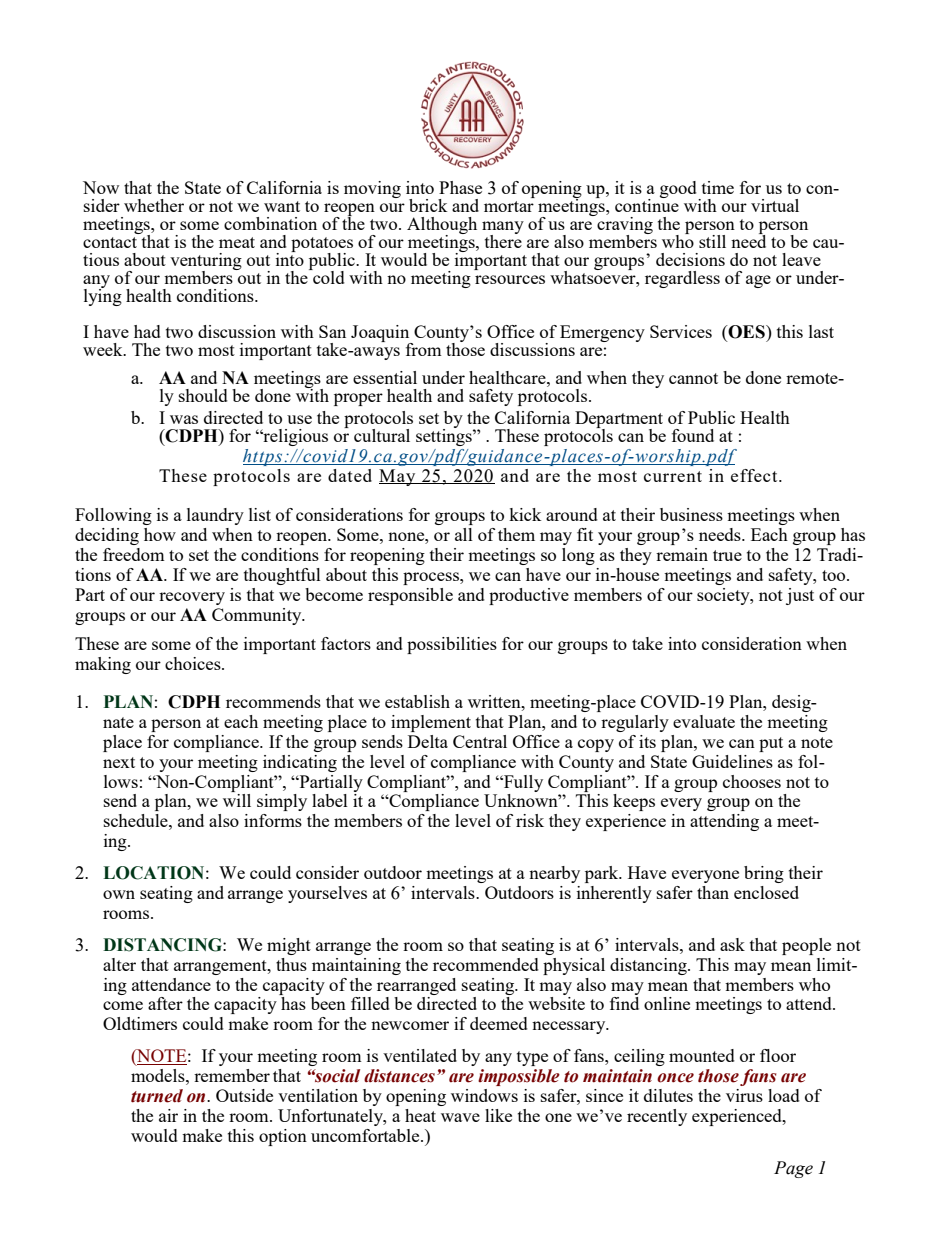 This screenshot has height=1233, width=952. Describe the element at coordinates (727, 555) in the screenshot. I see `true` at that location.
